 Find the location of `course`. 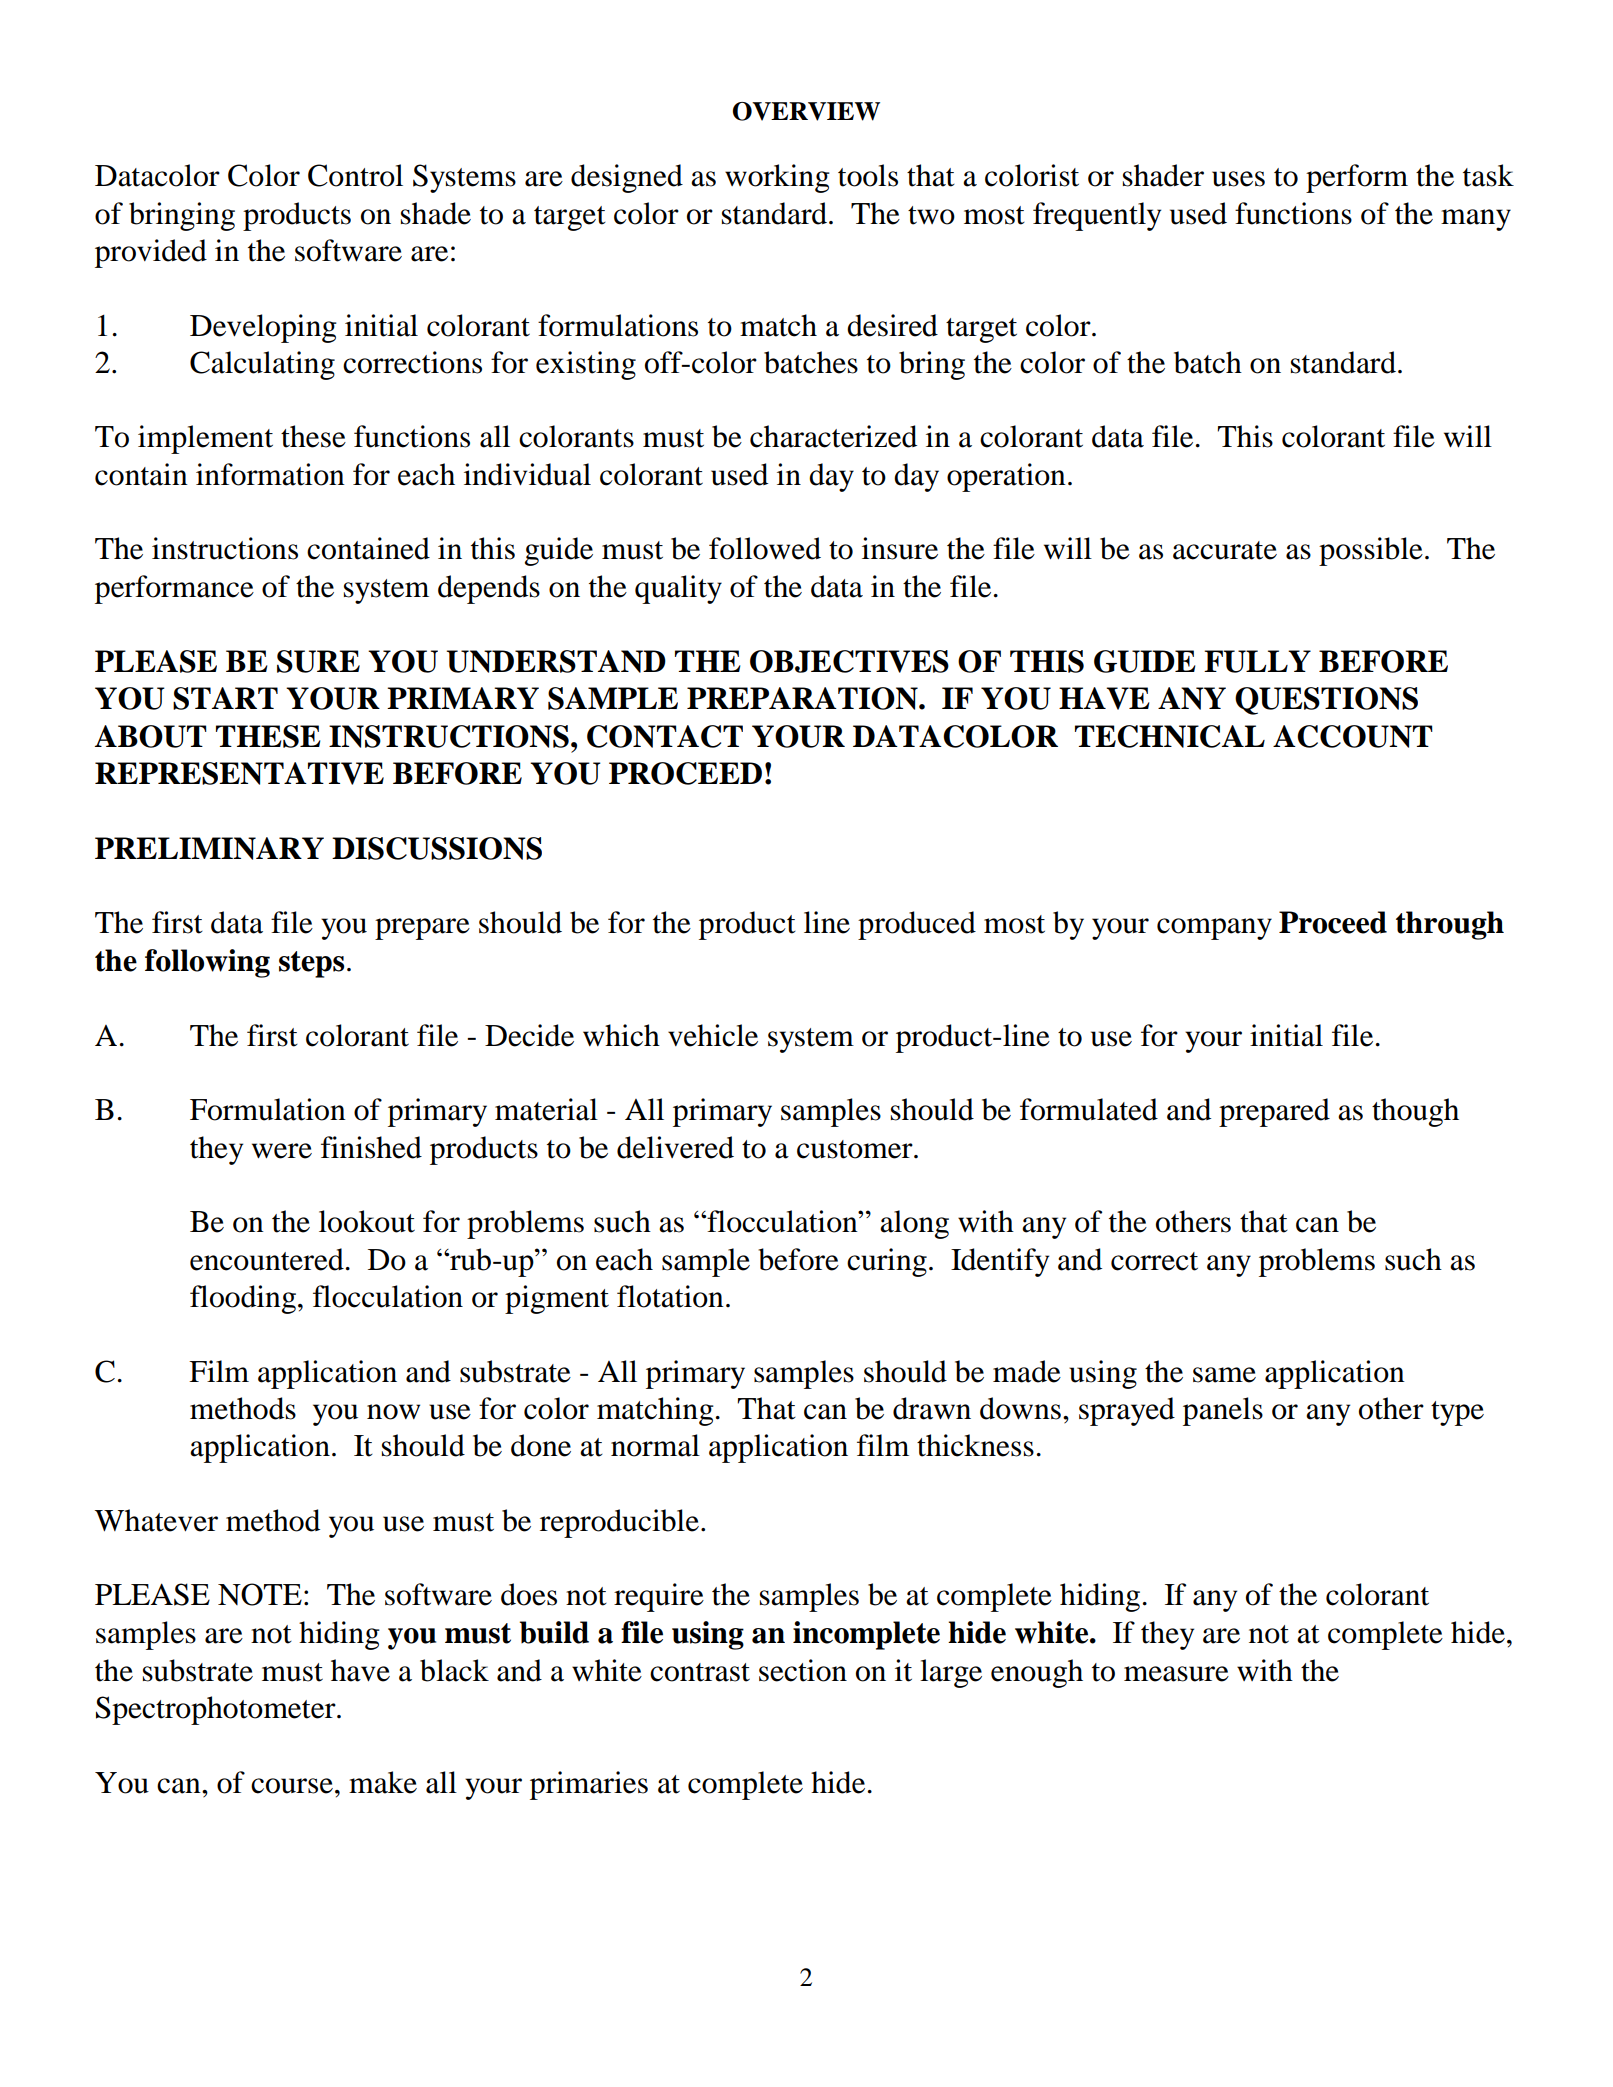

course is located at coordinates (292, 1786).
